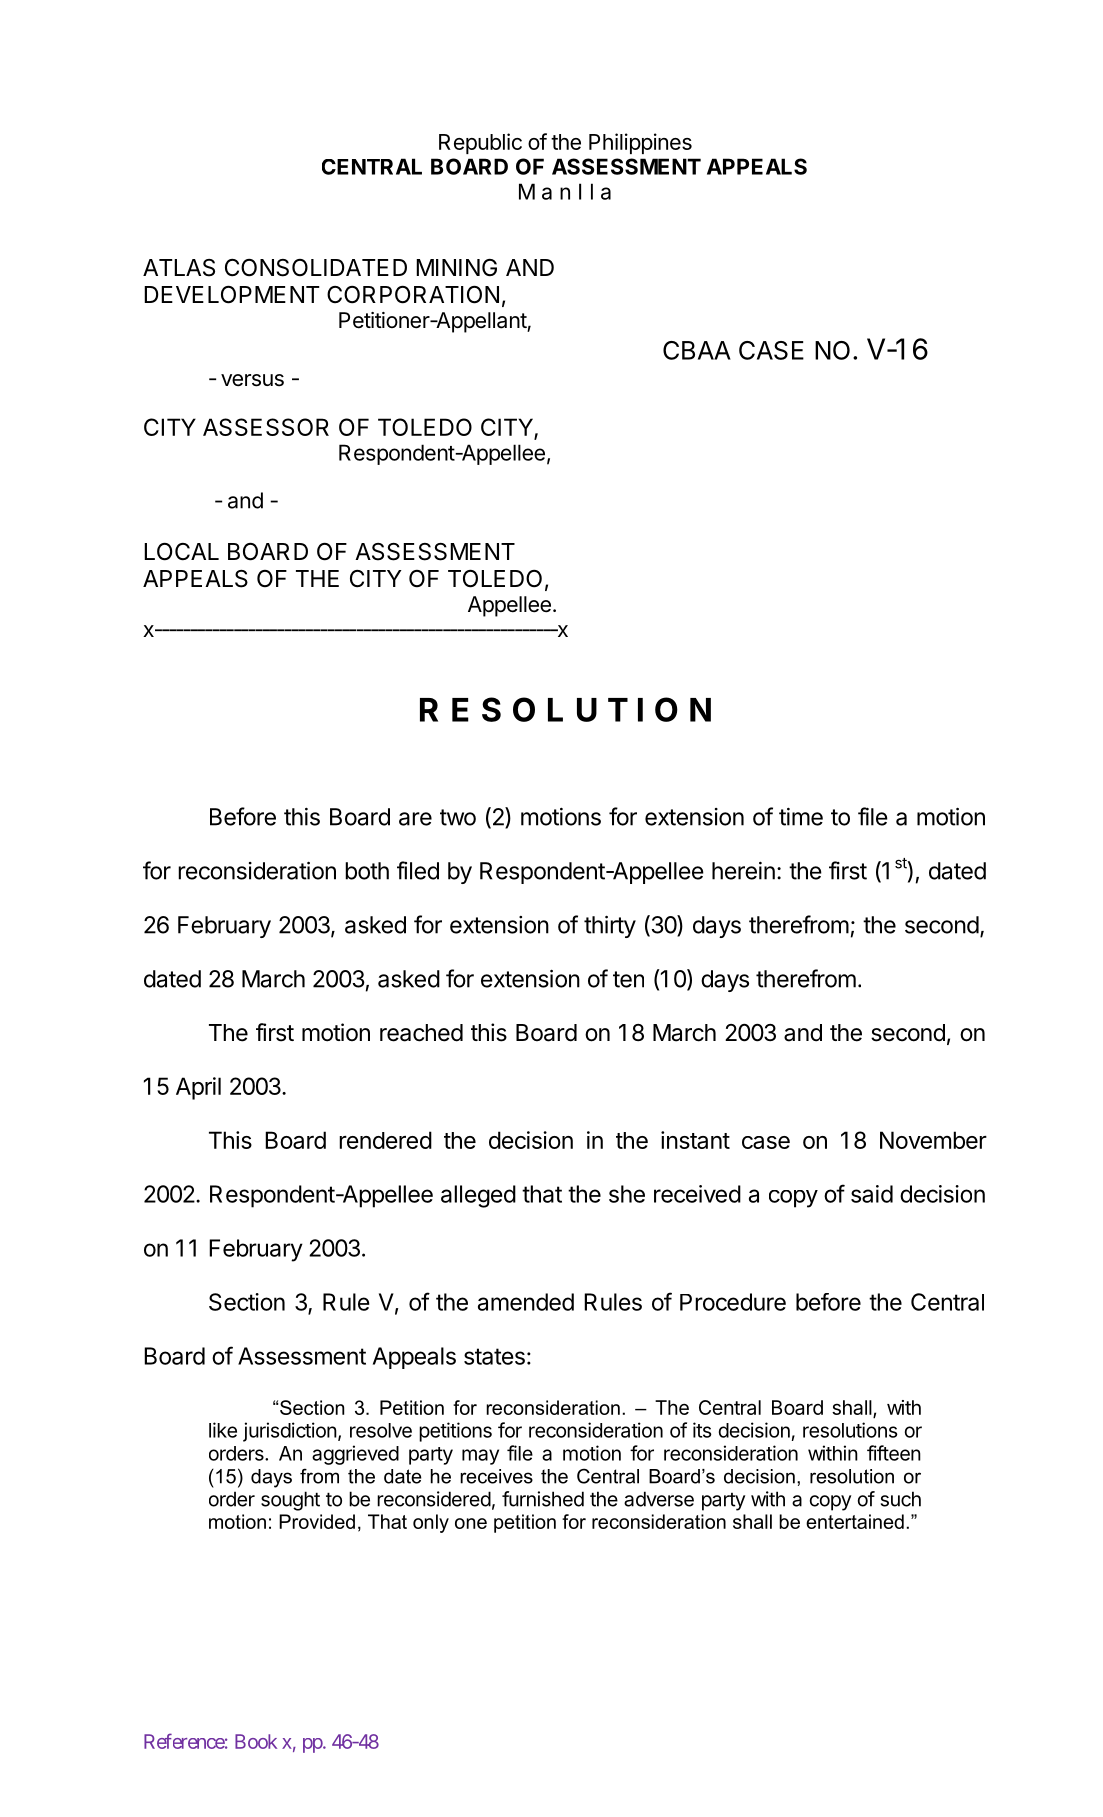 The width and height of the screenshot is (1103, 1817). Describe the element at coordinates (480, 143) in the screenshot. I see `Republic` at that location.
